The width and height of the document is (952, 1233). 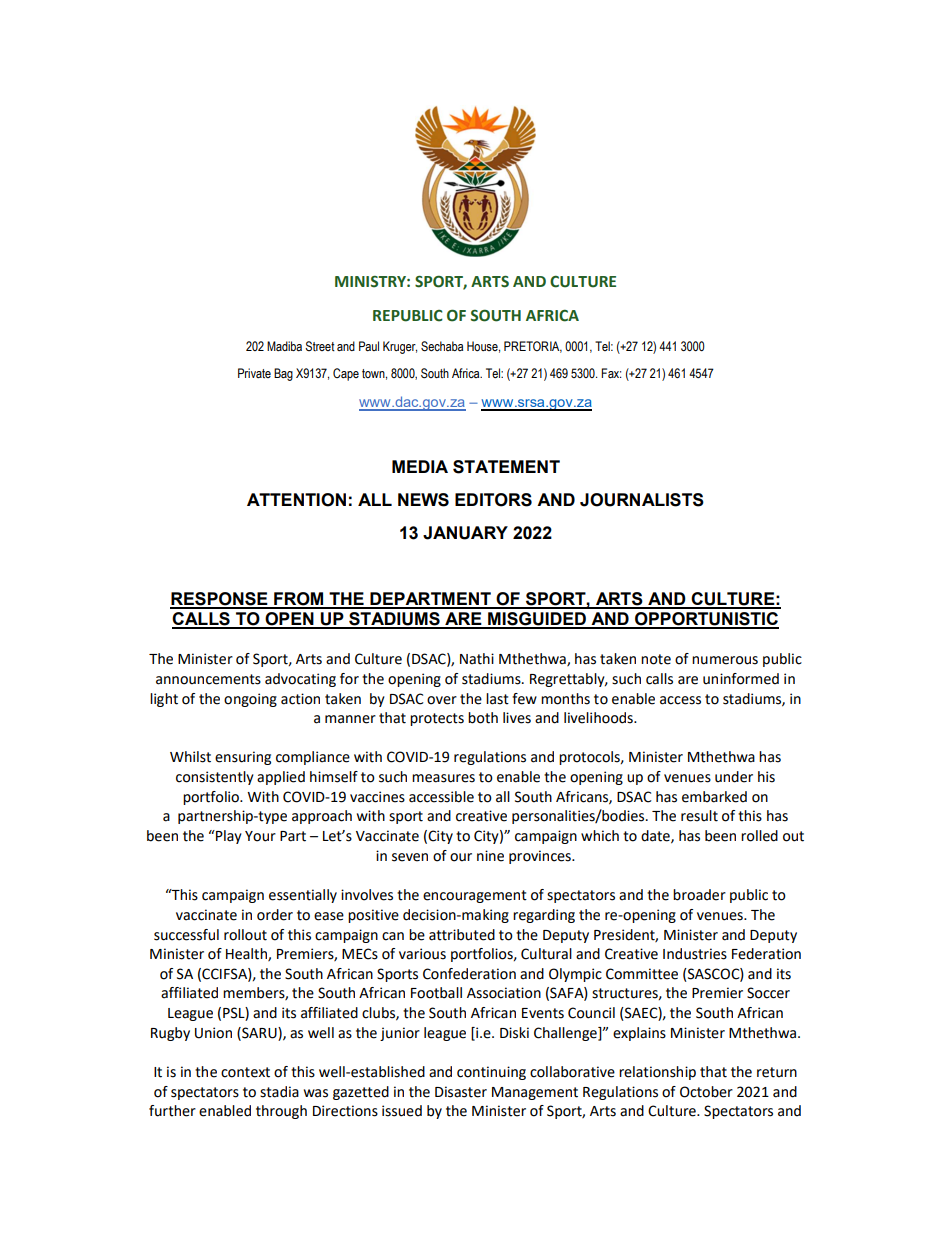 What do you see at coordinates (483, 718) in the document?
I see `both` at bounding box center [483, 718].
